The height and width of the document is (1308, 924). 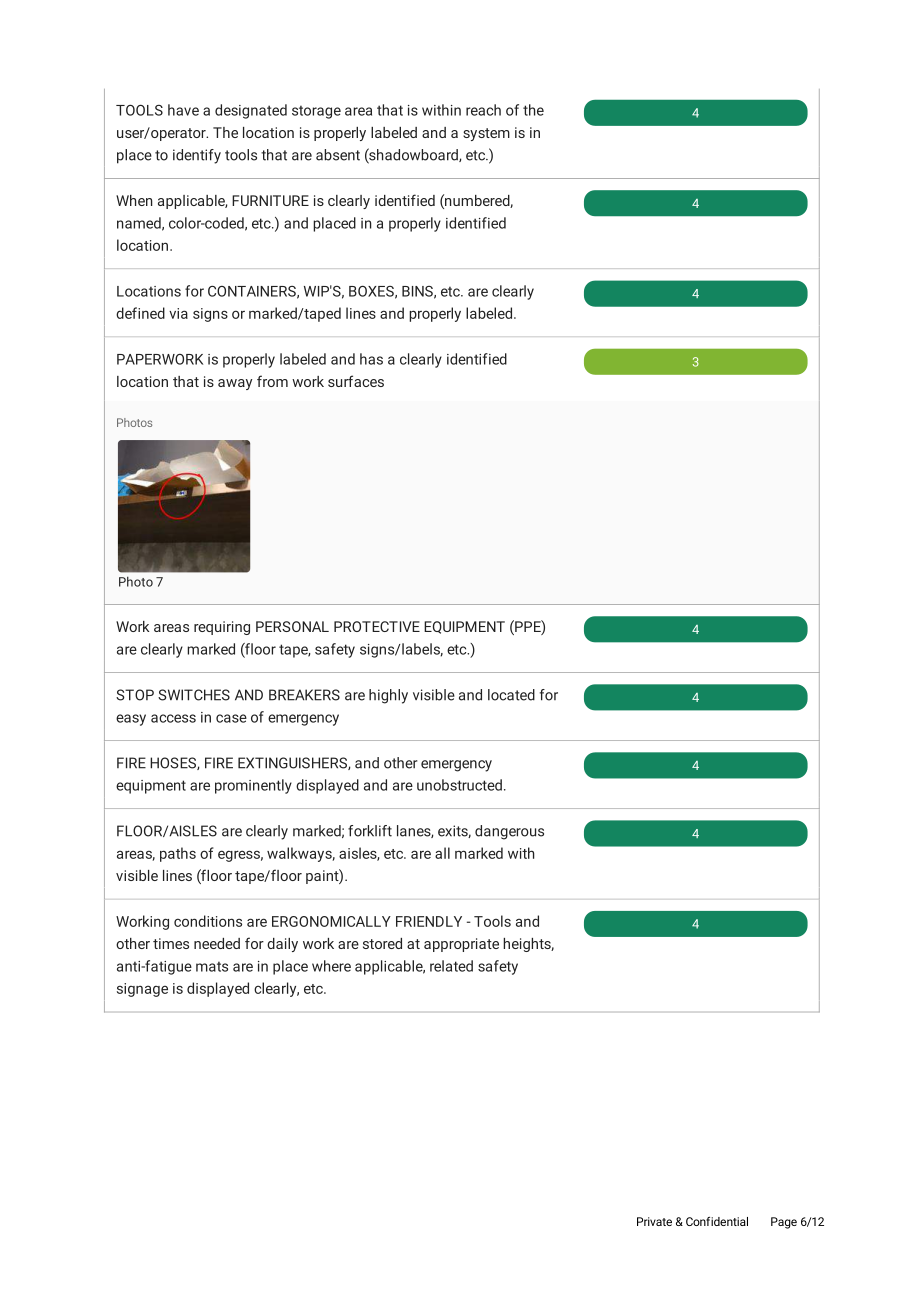 I want to click on reach, so click(x=483, y=110).
